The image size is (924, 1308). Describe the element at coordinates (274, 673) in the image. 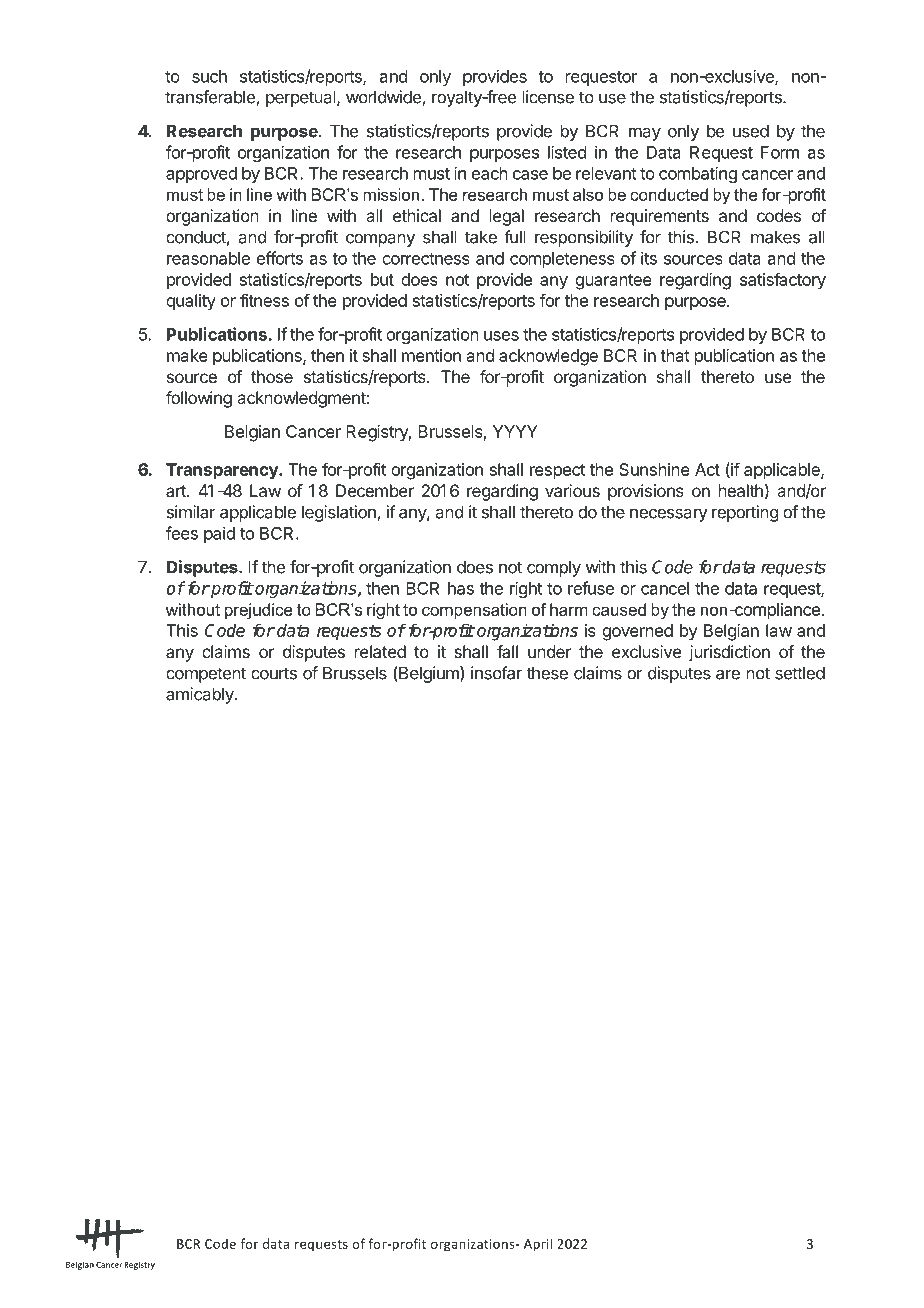

I see `courts` at that location.
